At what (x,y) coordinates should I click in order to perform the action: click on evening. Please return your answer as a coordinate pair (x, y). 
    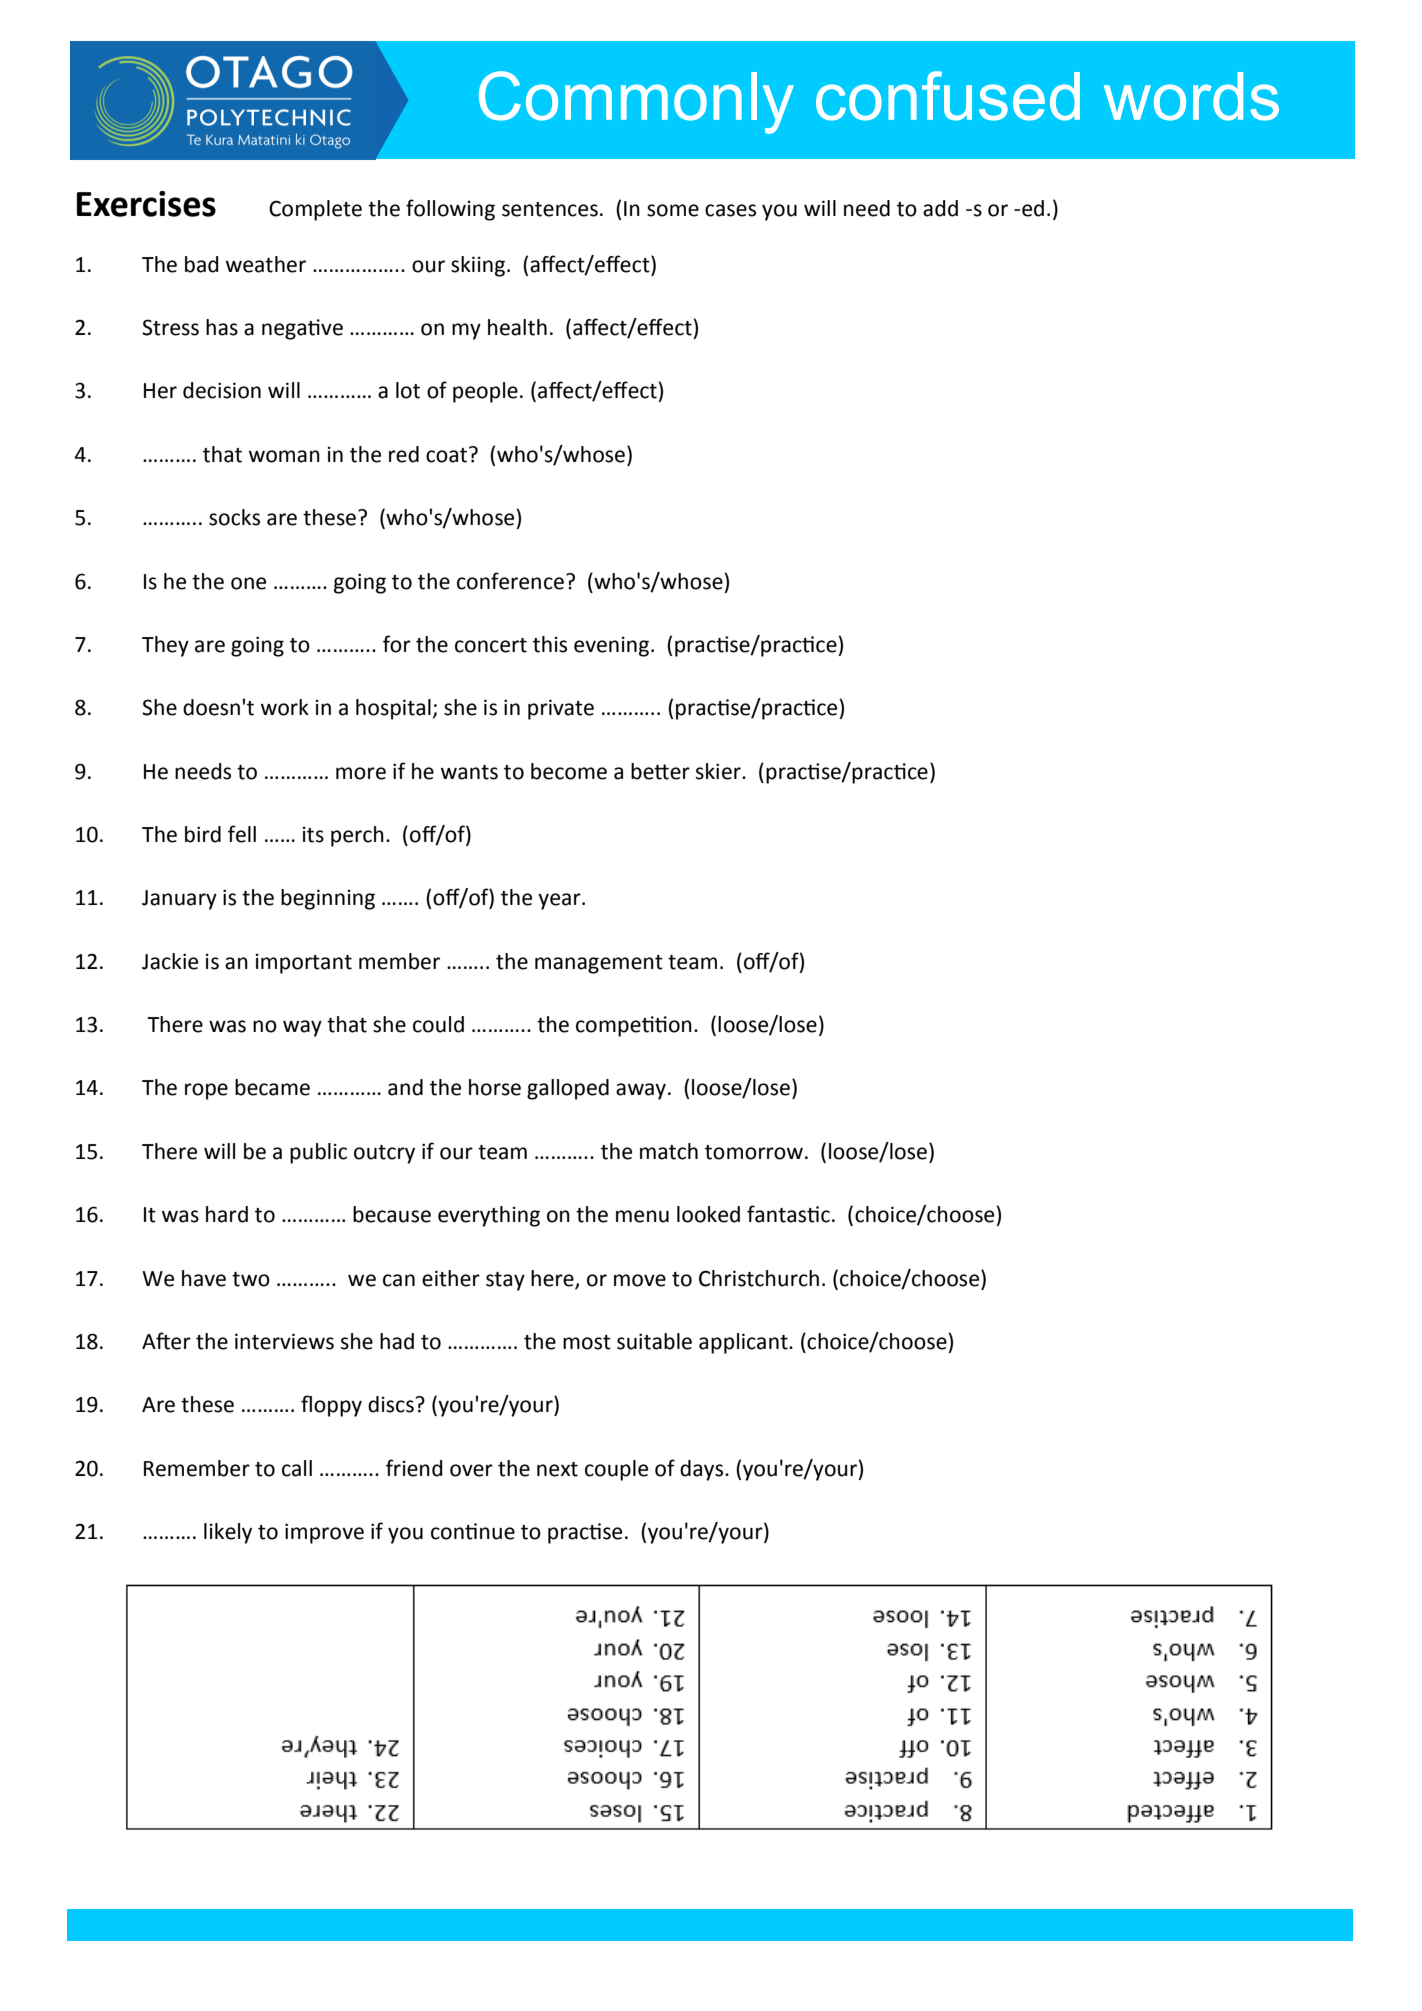
    Looking at the image, I should click on (611, 647).
